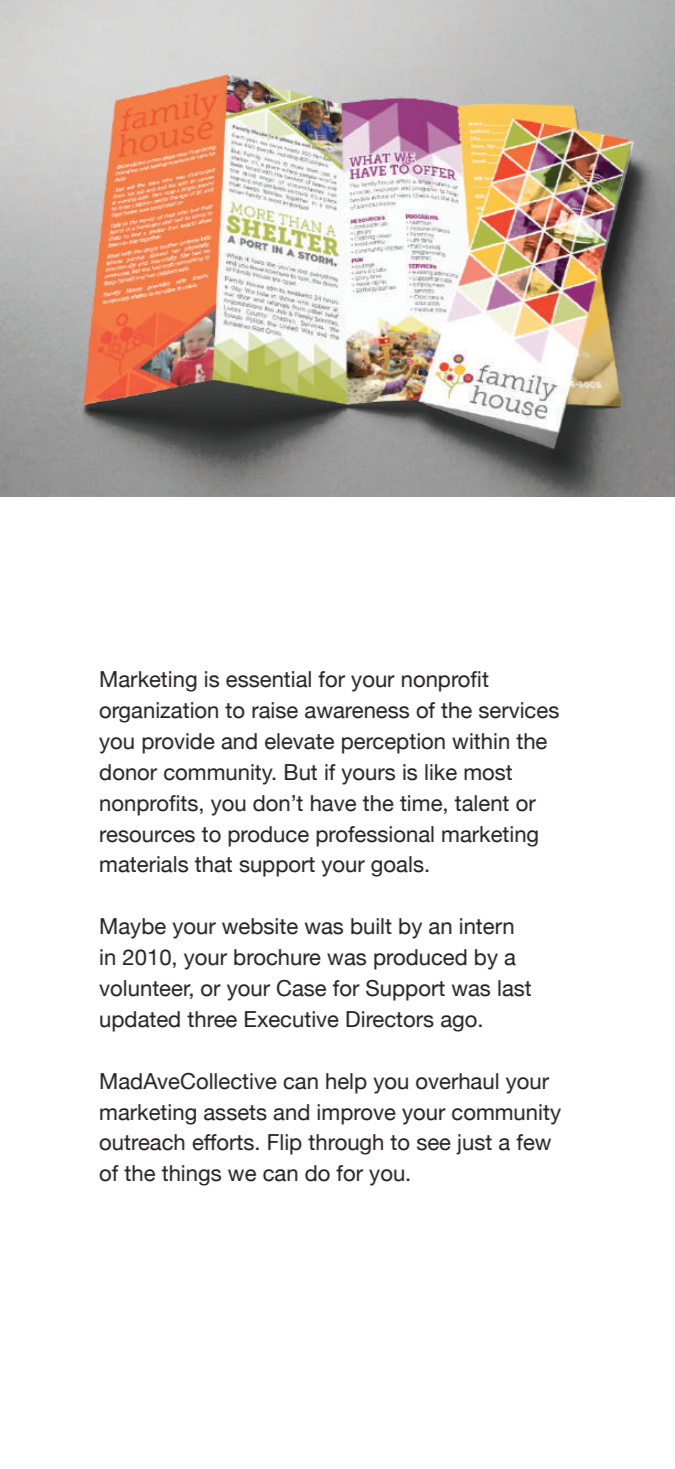 Image resolution: width=675 pixels, height=1469 pixels. I want to click on Case, so click(301, 988).
